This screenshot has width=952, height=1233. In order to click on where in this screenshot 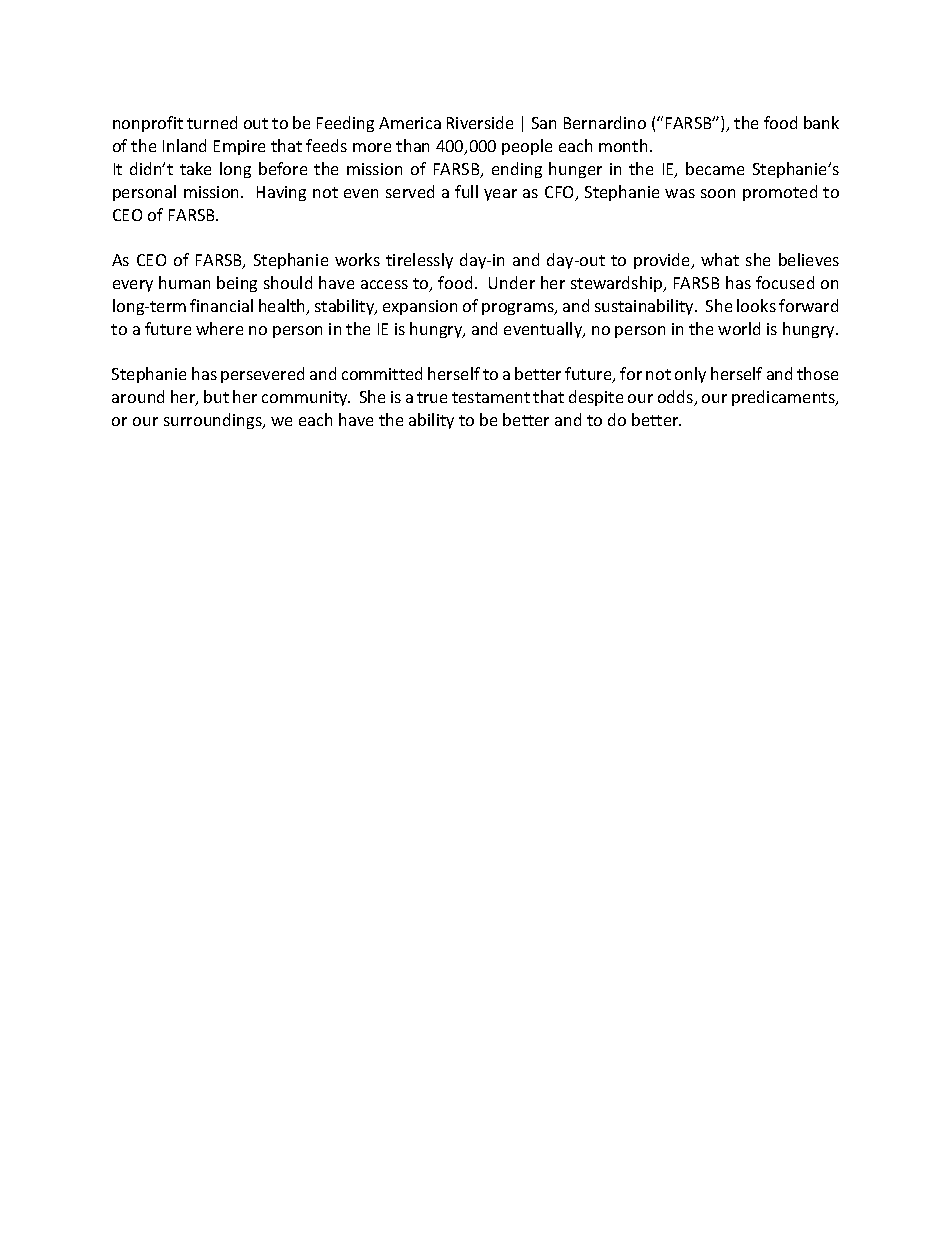, I will do `click(219, 328)`.
